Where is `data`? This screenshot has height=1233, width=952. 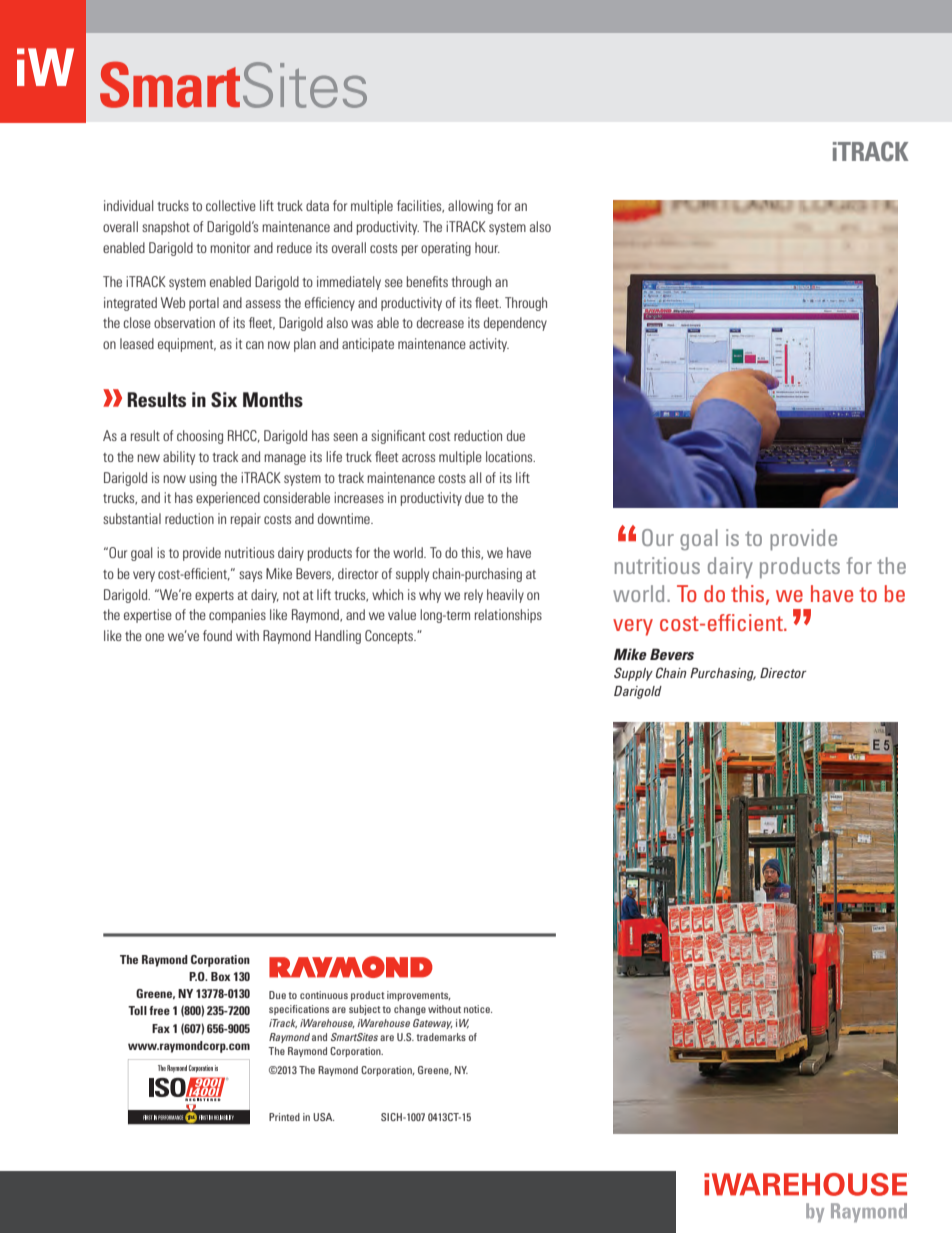
data is located at coordinates (317, 205).
